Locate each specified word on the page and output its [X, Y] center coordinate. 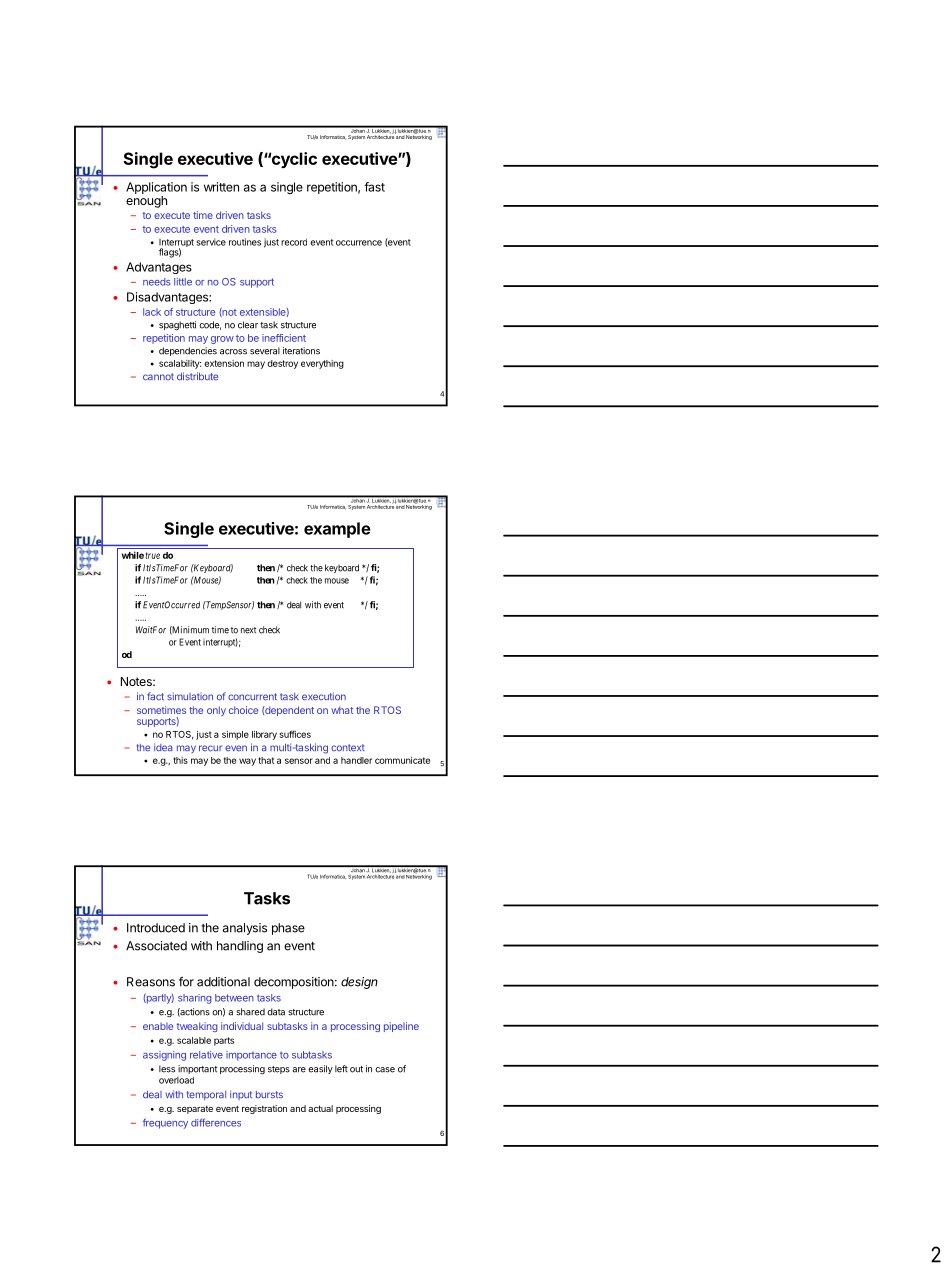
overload [176, 1080]
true [153, 555]
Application [156, 189]
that [266, 760]
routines [245, 242]
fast [374, 187]
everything [322, 364]
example [337, 530]
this [180, 760]
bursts [269, 1094]
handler [356, 760]
